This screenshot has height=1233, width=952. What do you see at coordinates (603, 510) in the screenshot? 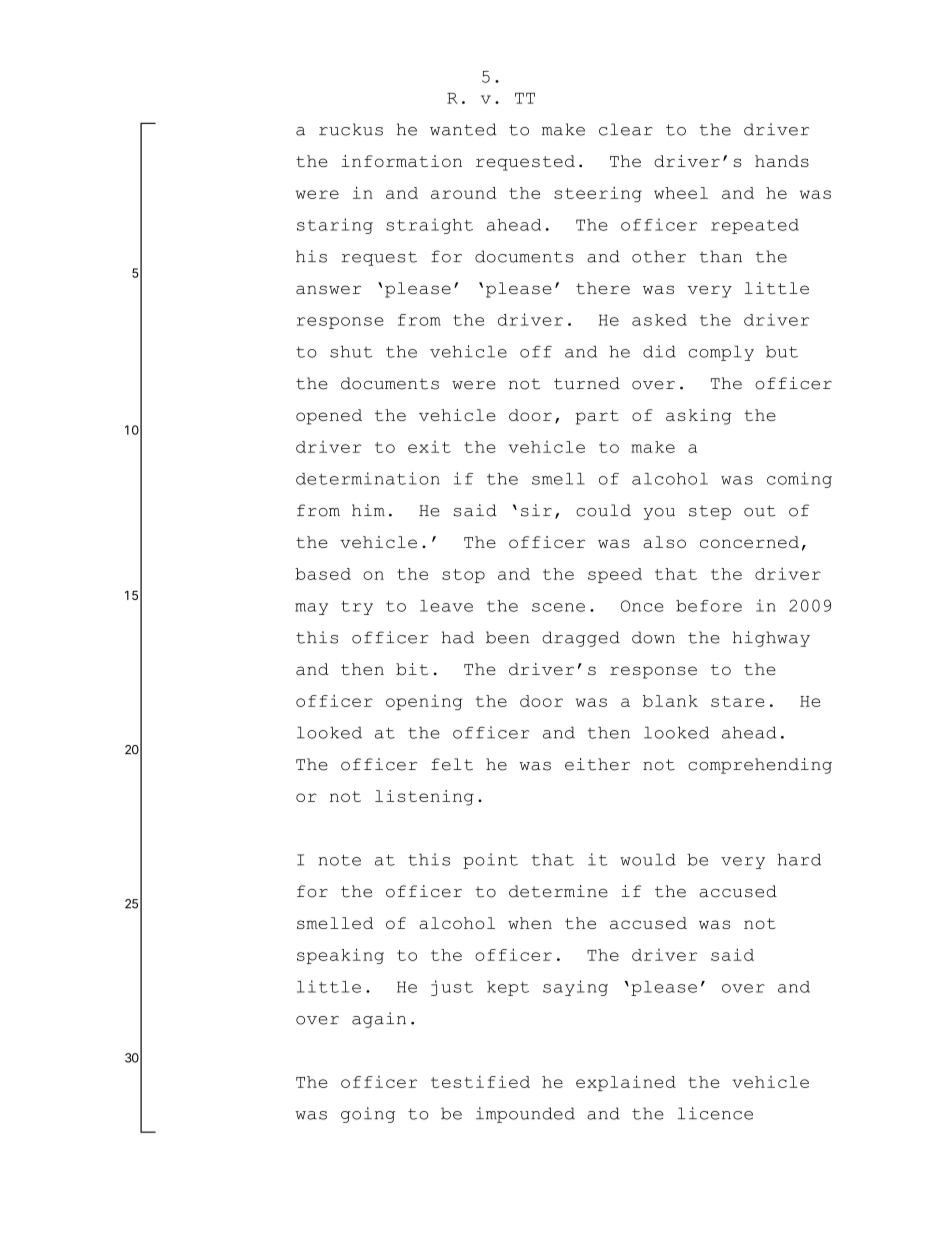
I see `could` at bounding box center [603, 510].
